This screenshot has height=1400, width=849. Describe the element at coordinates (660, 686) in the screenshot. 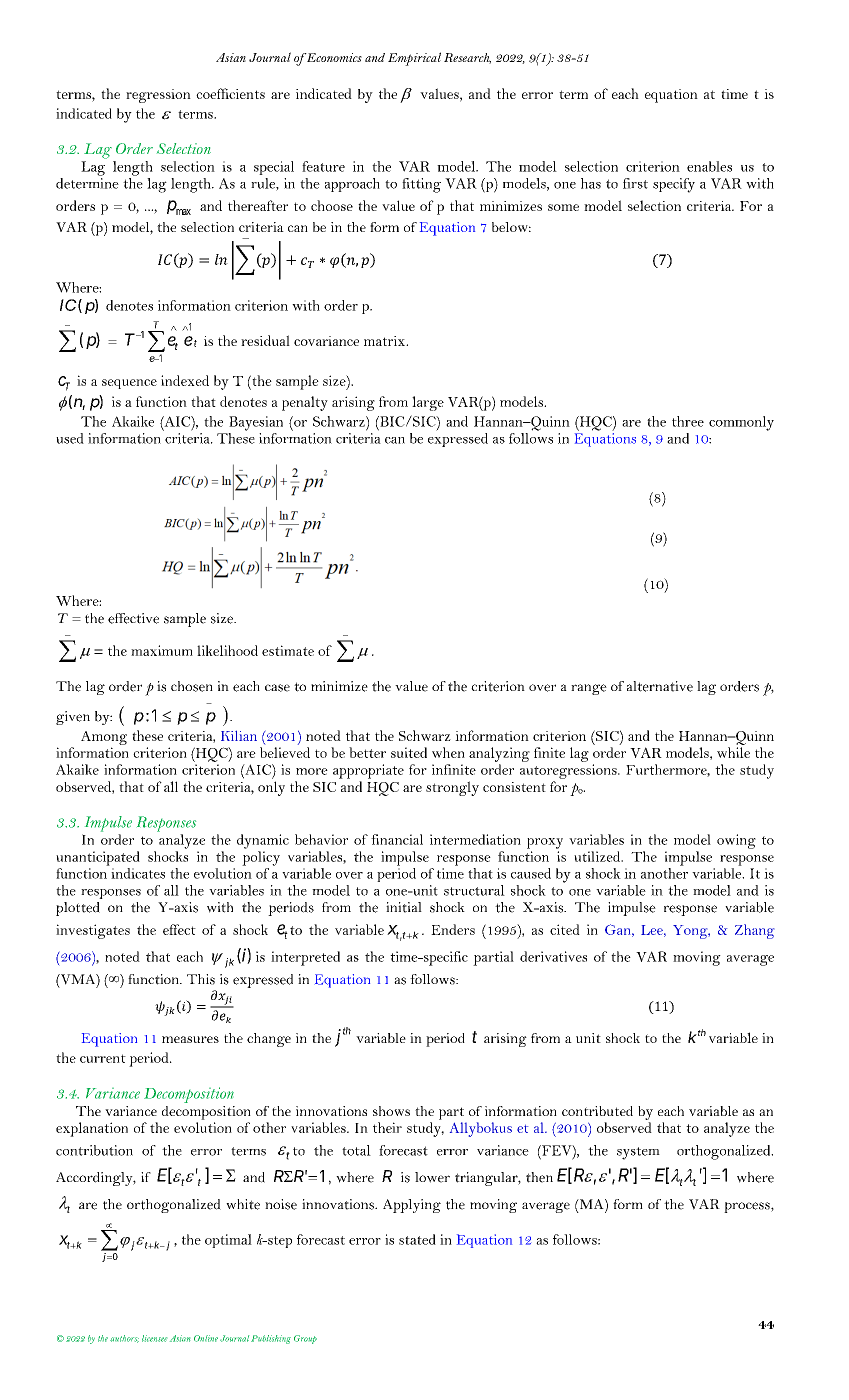

I see `alternative` at that location.
